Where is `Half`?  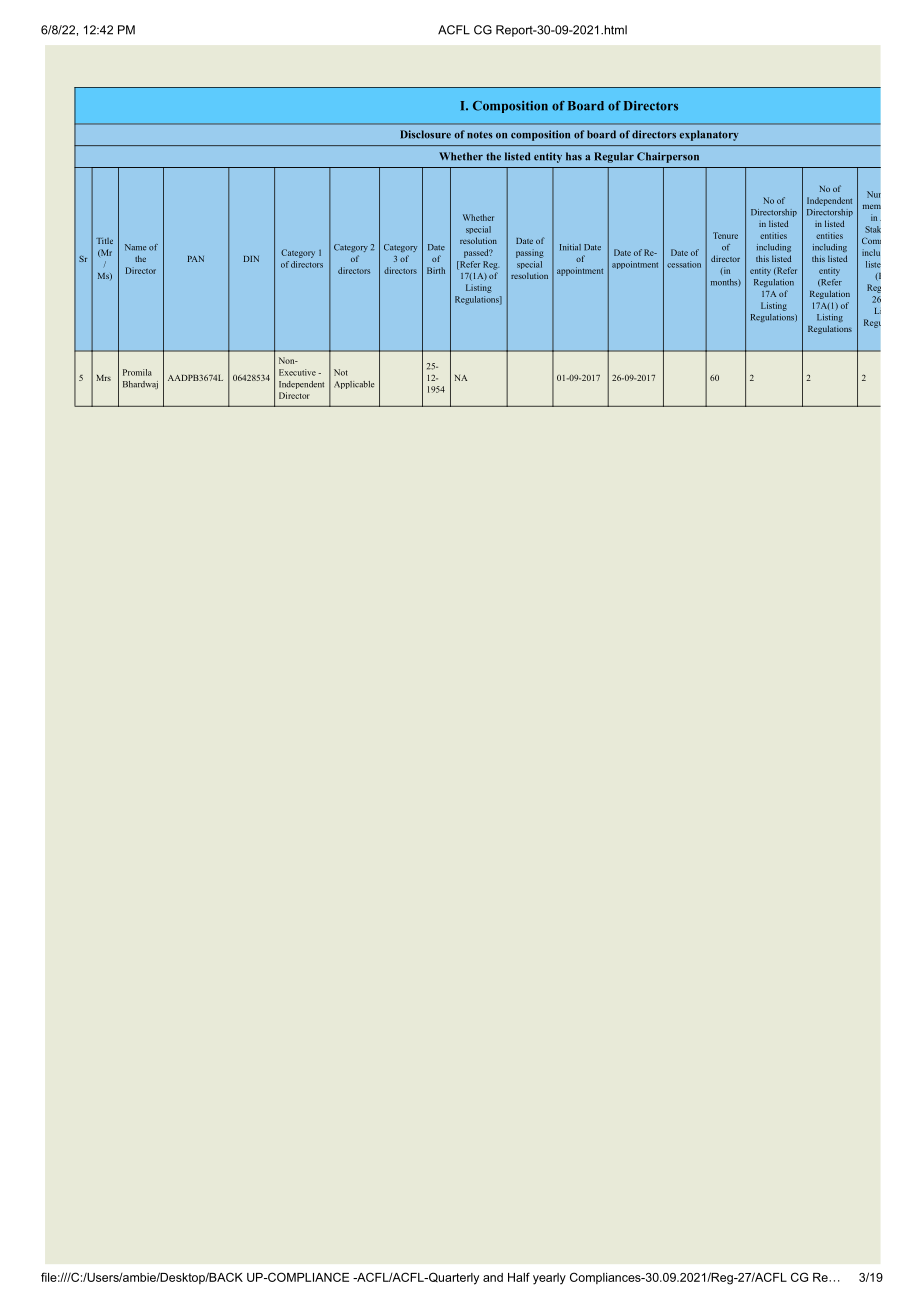
Half is located at coordinates (519, 1277).
